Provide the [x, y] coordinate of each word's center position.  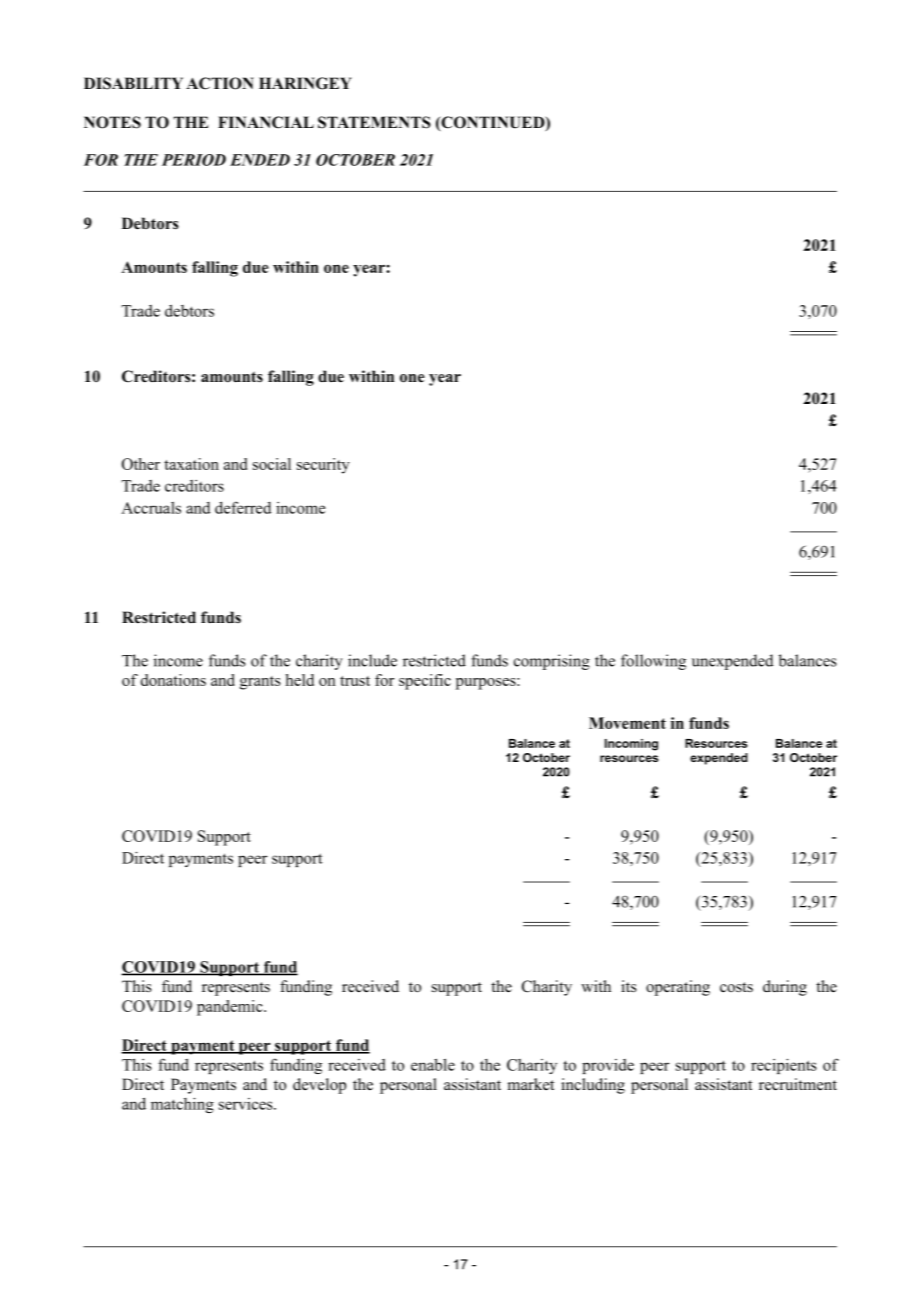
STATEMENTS [374, 122]
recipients [784, 1066]
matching [182, 1105]
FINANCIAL [266, 122]
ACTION [220, 83]
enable [433, 1064]
